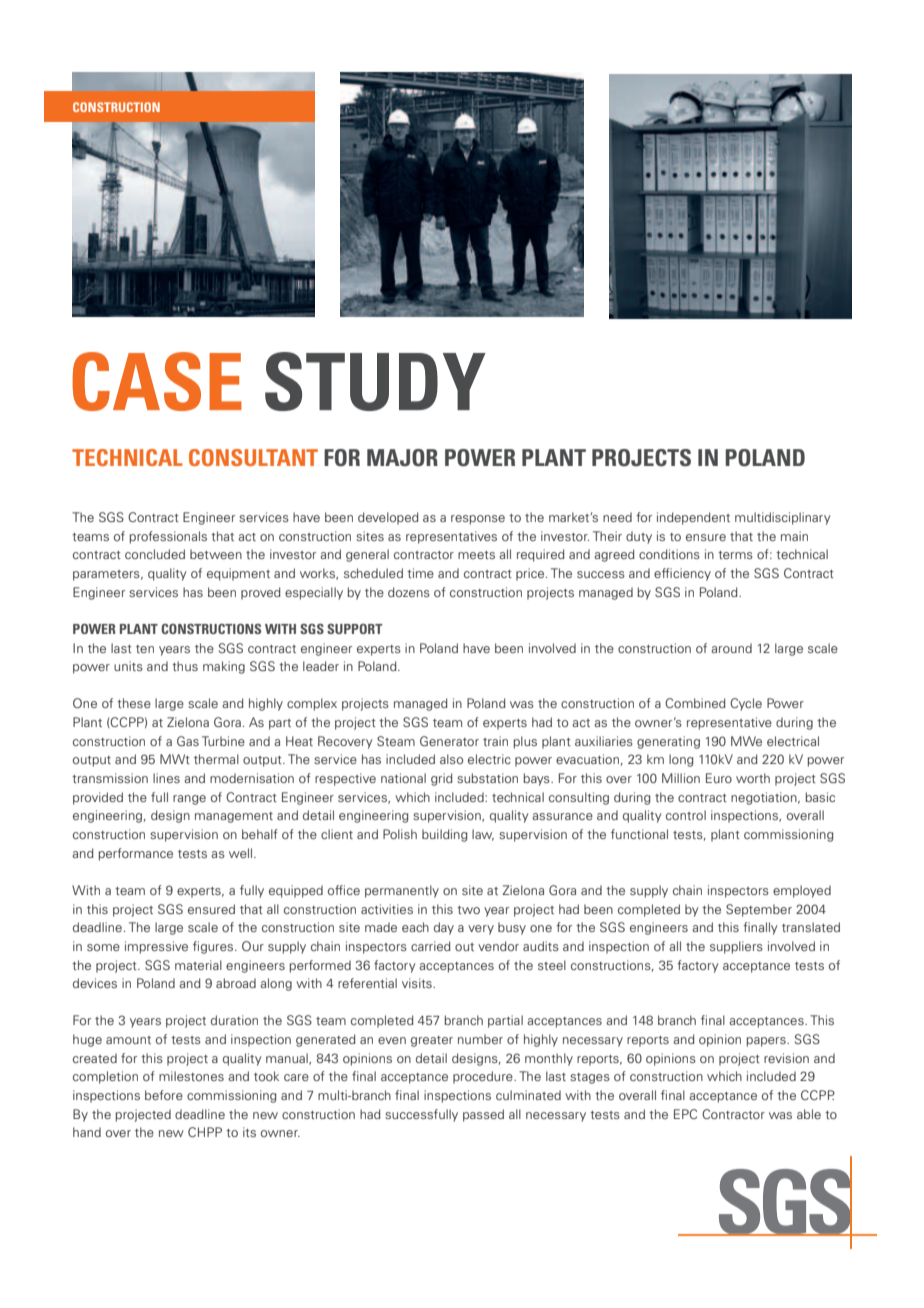 The image size is (924, 1308). What do you see at coordinates (156, 947) in the document?
I see `impressive` at bounding box center [156, 947].
